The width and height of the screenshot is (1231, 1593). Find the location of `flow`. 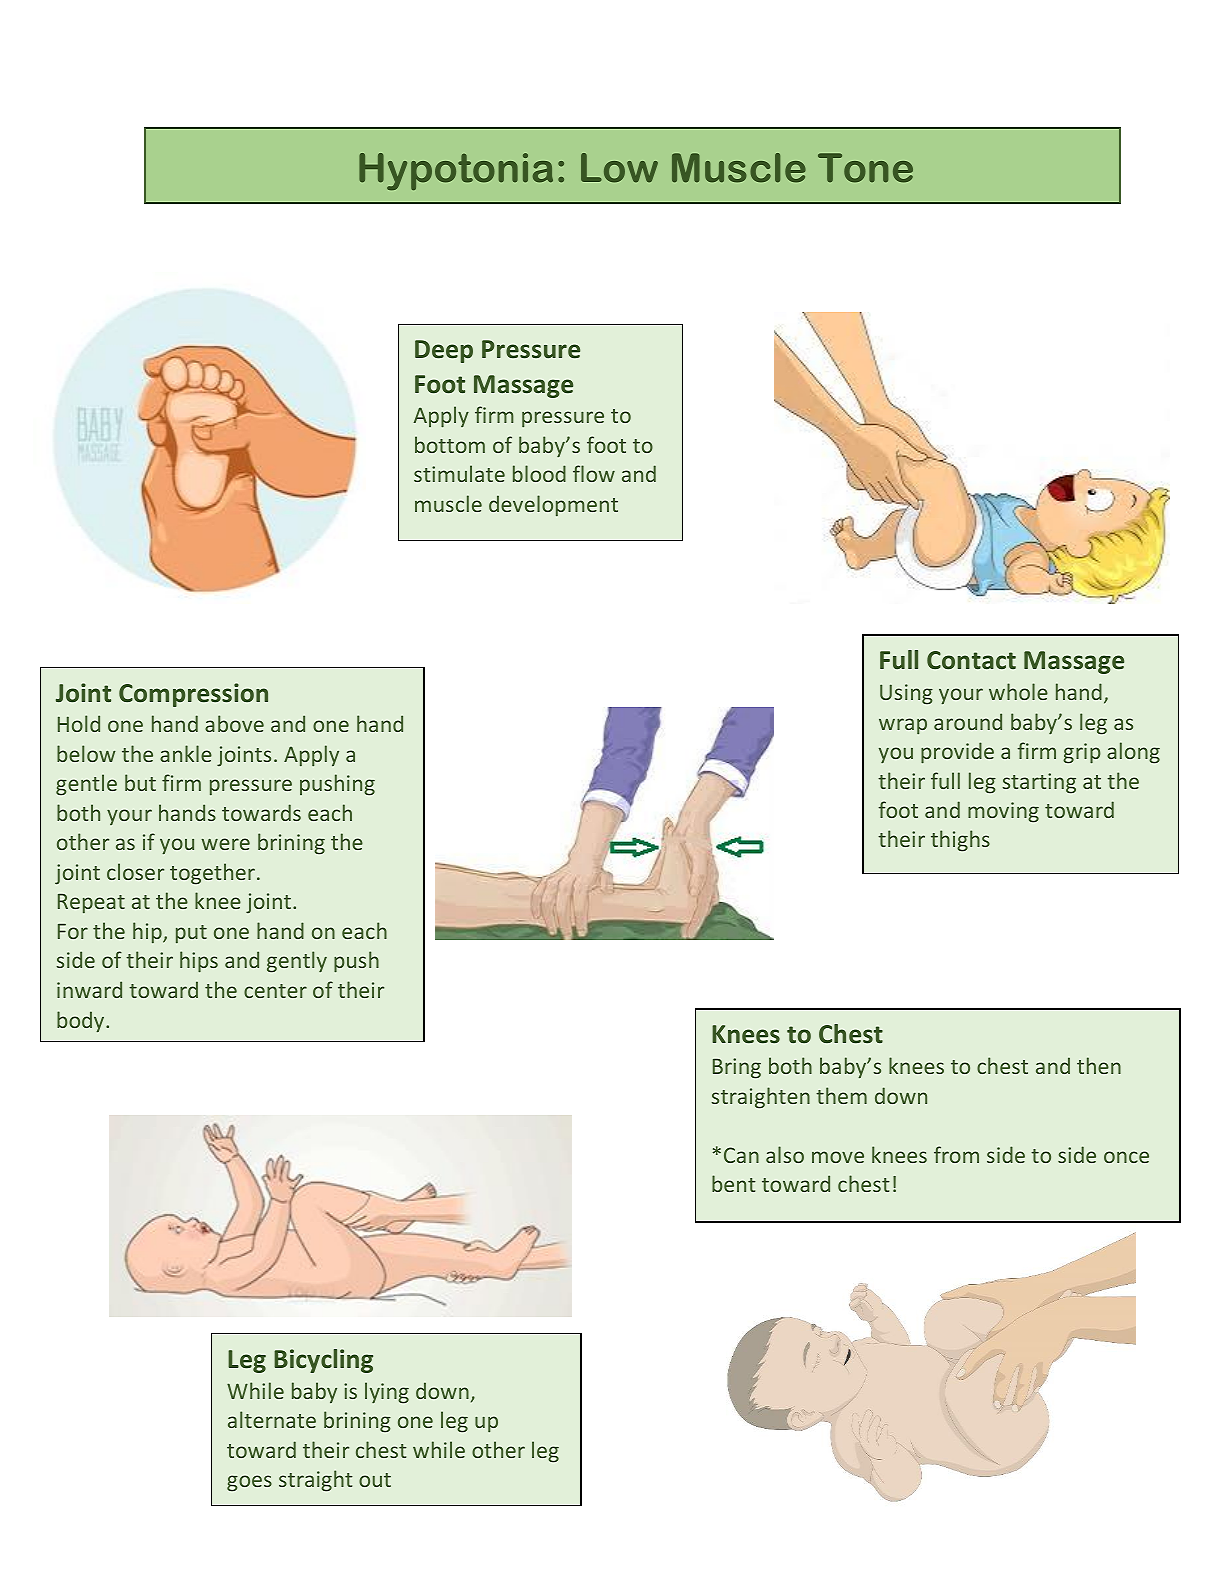

flow is located at coordinates (594, 473).
